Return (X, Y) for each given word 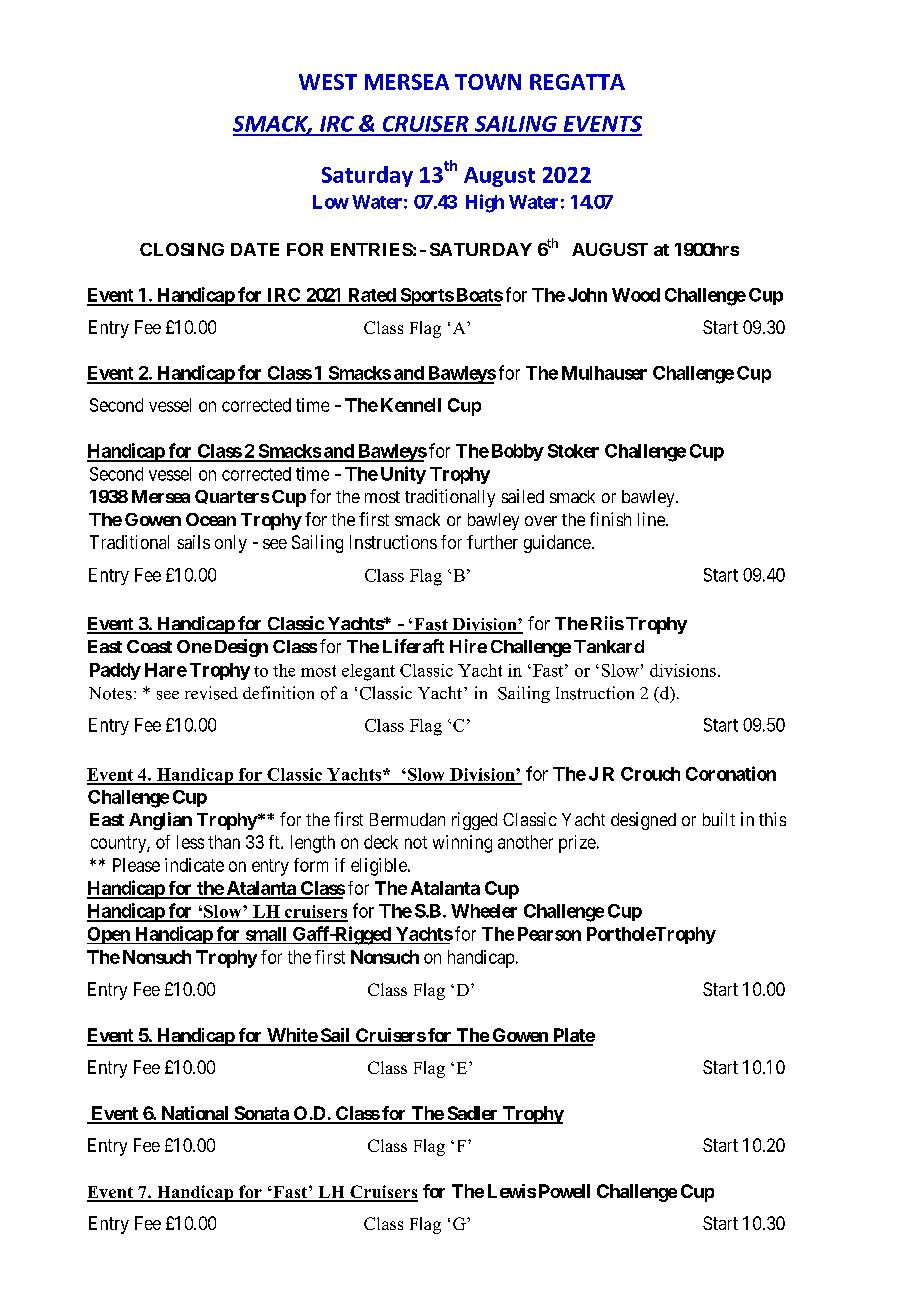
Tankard (609, 646)
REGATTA (577, 82)
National (195, 1114)
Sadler (472, 1114)
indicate (194, 865)
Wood (636, 295)
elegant (368, 672)
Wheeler (484, 911)
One (194, 646)
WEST (328, 82)
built (719, 819)
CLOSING (182, 249)
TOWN (488, 82)
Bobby (518, 452)
